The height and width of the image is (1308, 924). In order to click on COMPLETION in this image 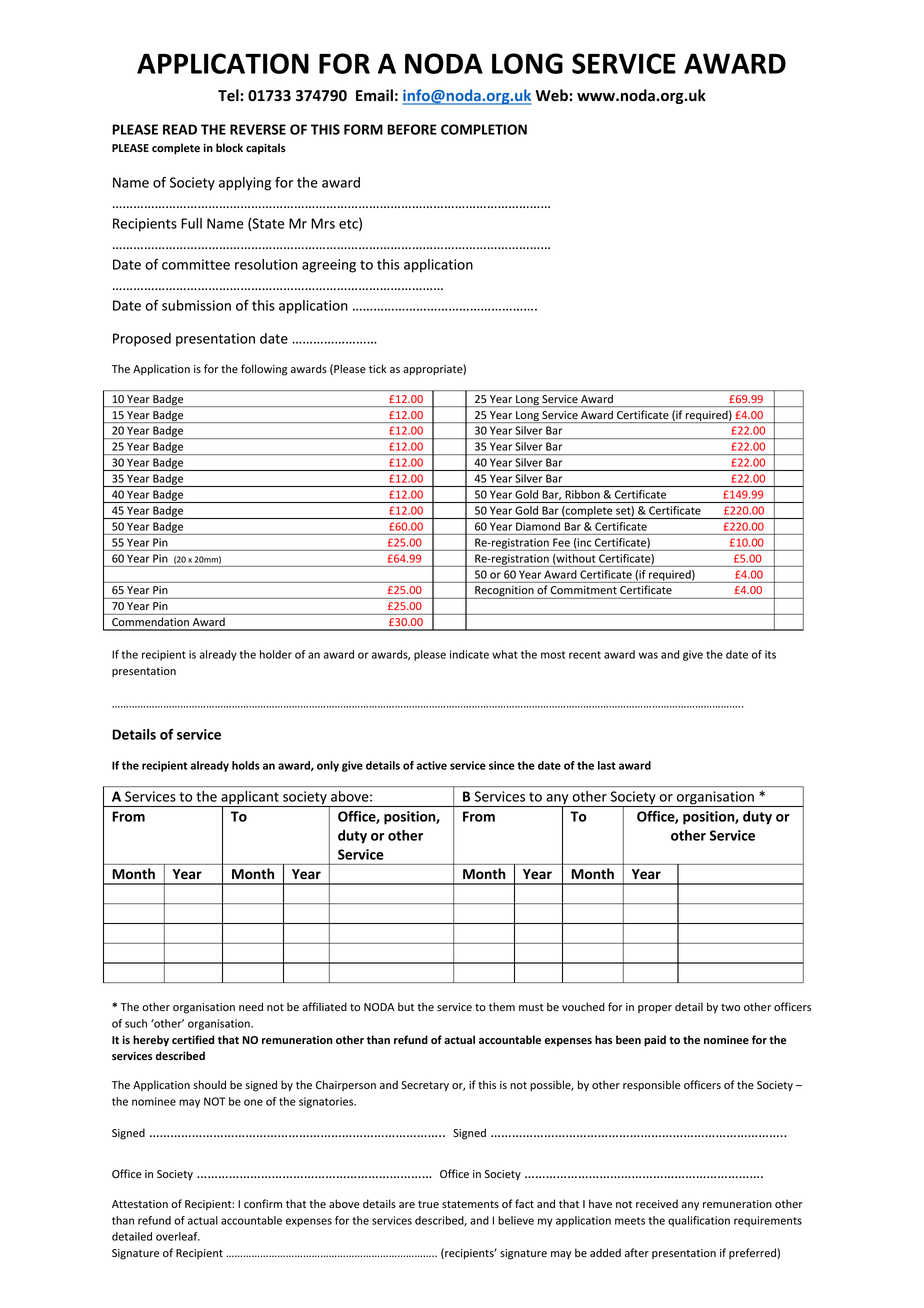, I will do `click(484, 129)`.
